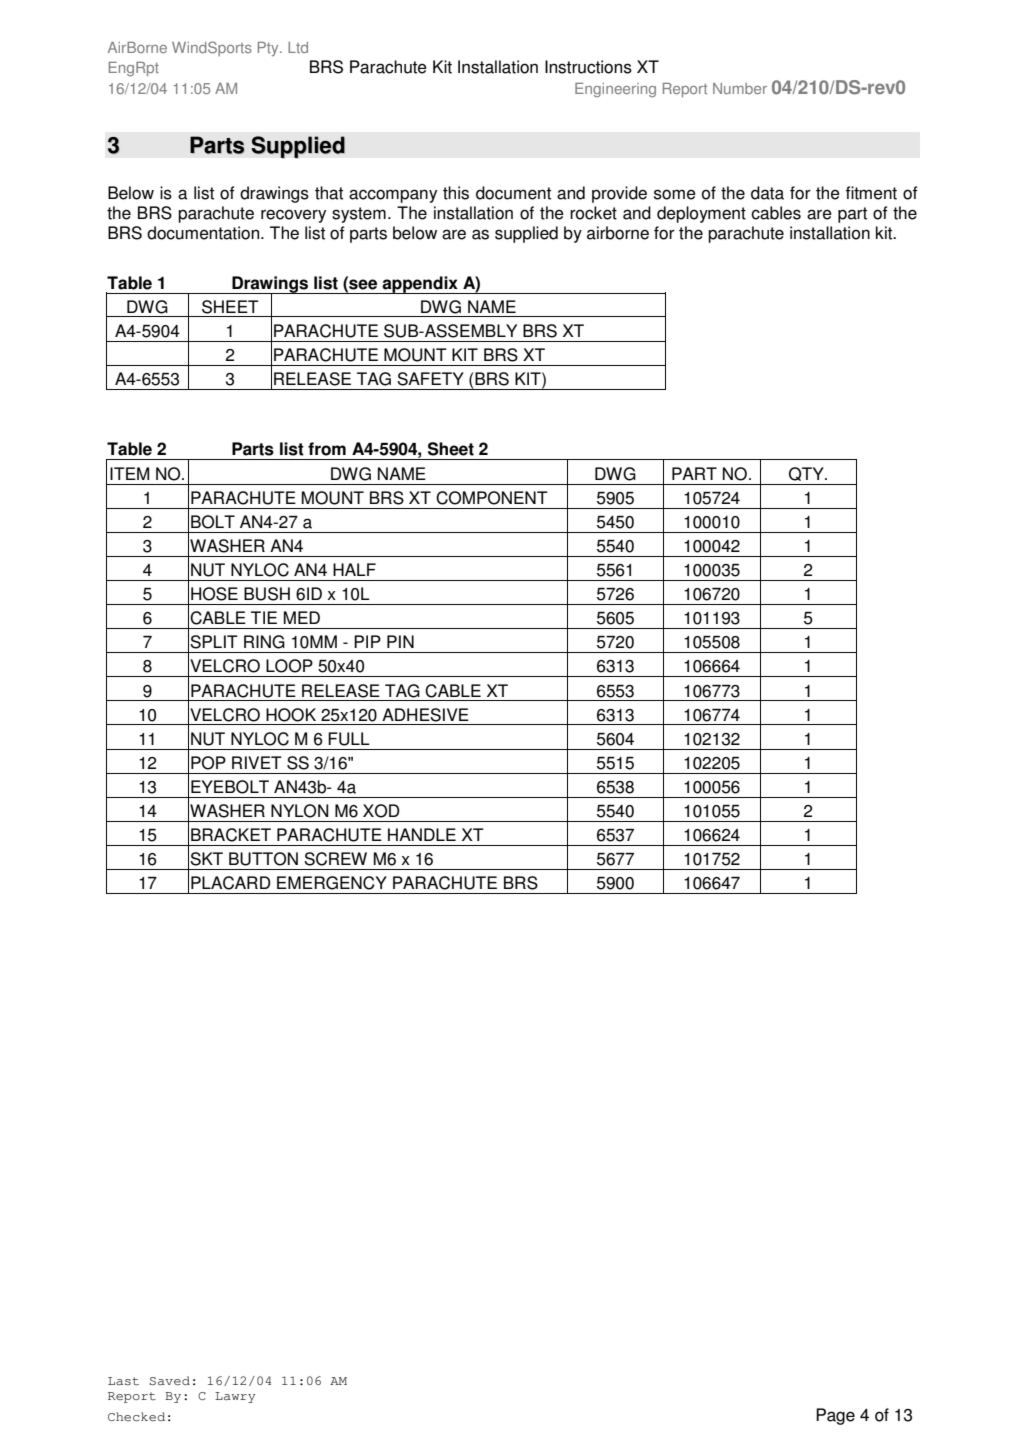 This screenshot has height=1449, width=1024. What do you see at coordinates (170, 1380) in the screenshot?
I see `Saved` at bounding box center [170, 1380].
